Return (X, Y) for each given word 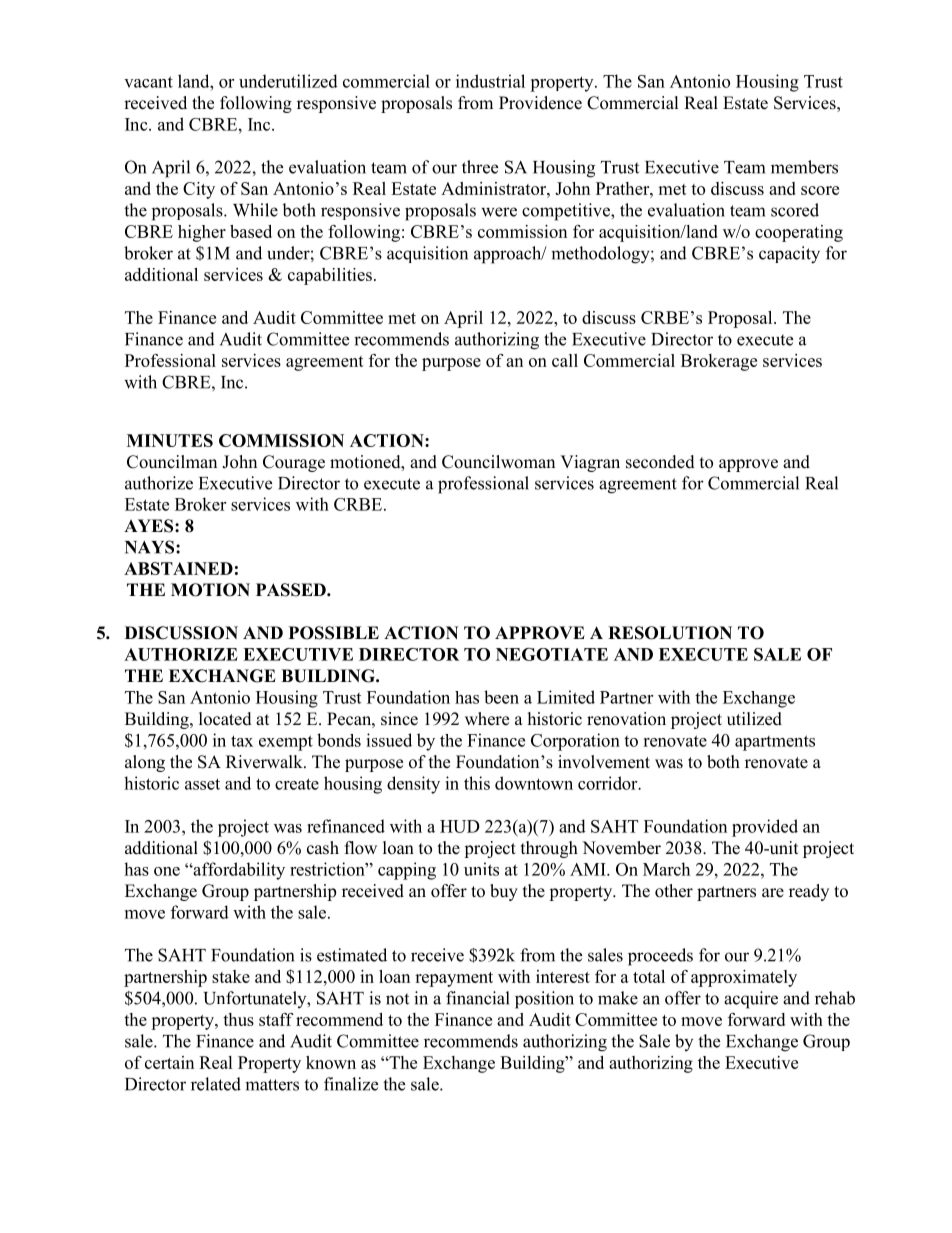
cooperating (799, 233)
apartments (775, 743)
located (225, 719)
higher (202, 233)
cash (323, 848)
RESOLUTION (670, 633)
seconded (660, 462)
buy (504, 892)
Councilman (172, 462)
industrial (490, 81)
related (216, 1084)
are (773, 893)
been (501, 697)
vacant (148, 82)
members (804, 167)
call (565, 360)
